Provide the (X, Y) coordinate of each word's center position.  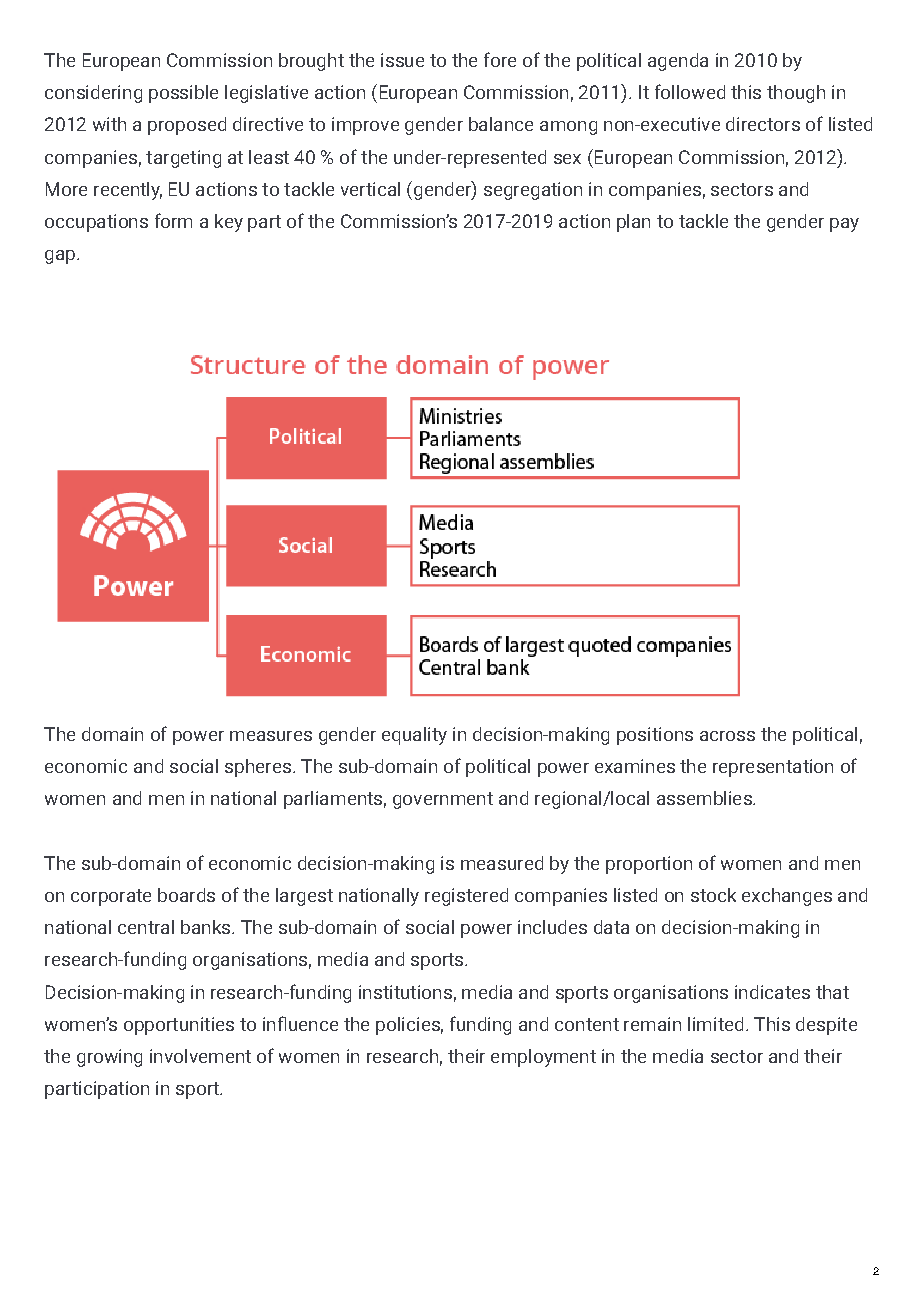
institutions (405, 992)
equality (414, 736)
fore (500, 59)
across (727, 736)
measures (271, 736)
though (796, 94)
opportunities (179, 1026)
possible (183, 94)
